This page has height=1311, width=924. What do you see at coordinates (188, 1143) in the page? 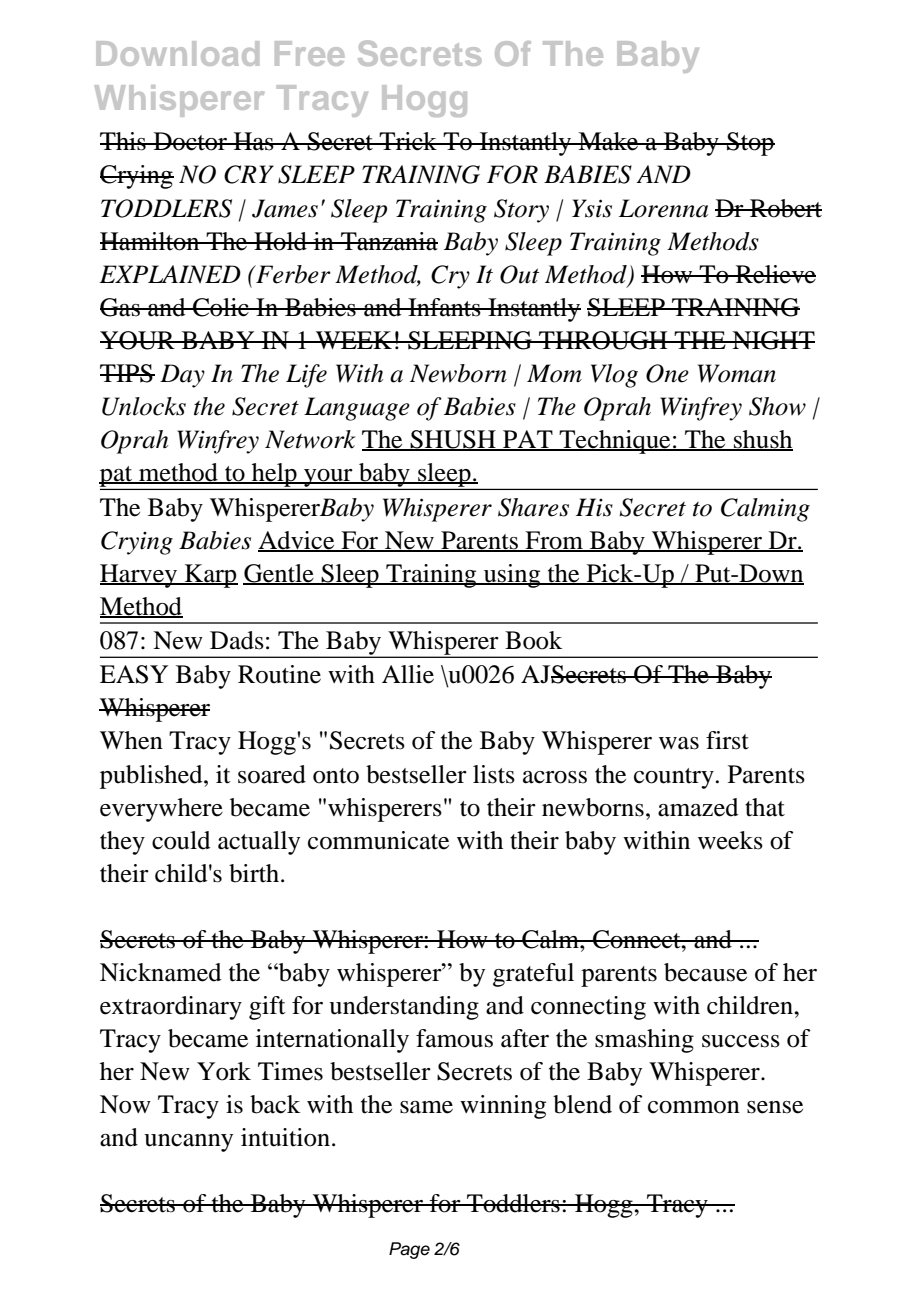
I see `uncanny` at bounding box center [188, 1143].
